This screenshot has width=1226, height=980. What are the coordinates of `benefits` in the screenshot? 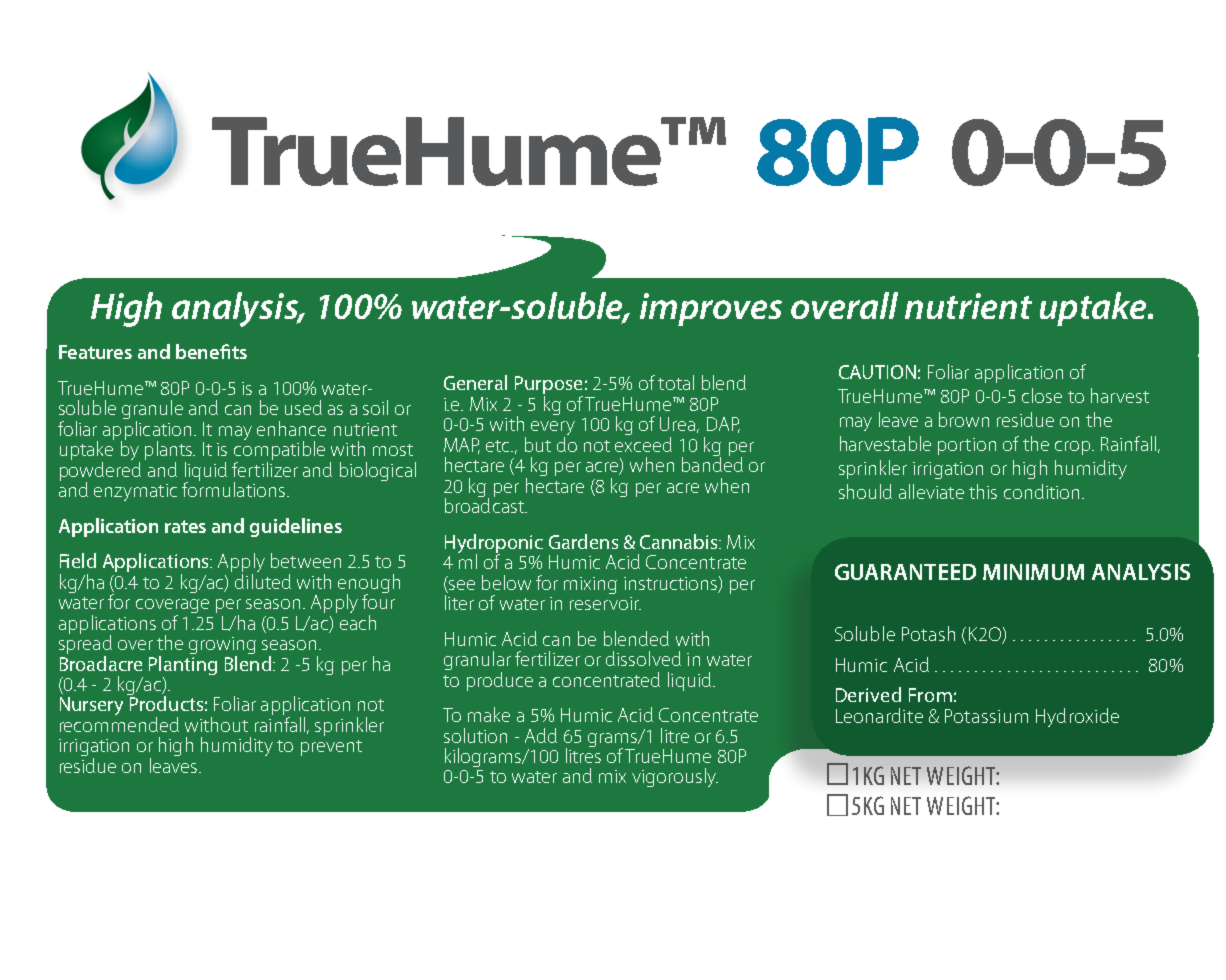 It's located at (211, 351).
